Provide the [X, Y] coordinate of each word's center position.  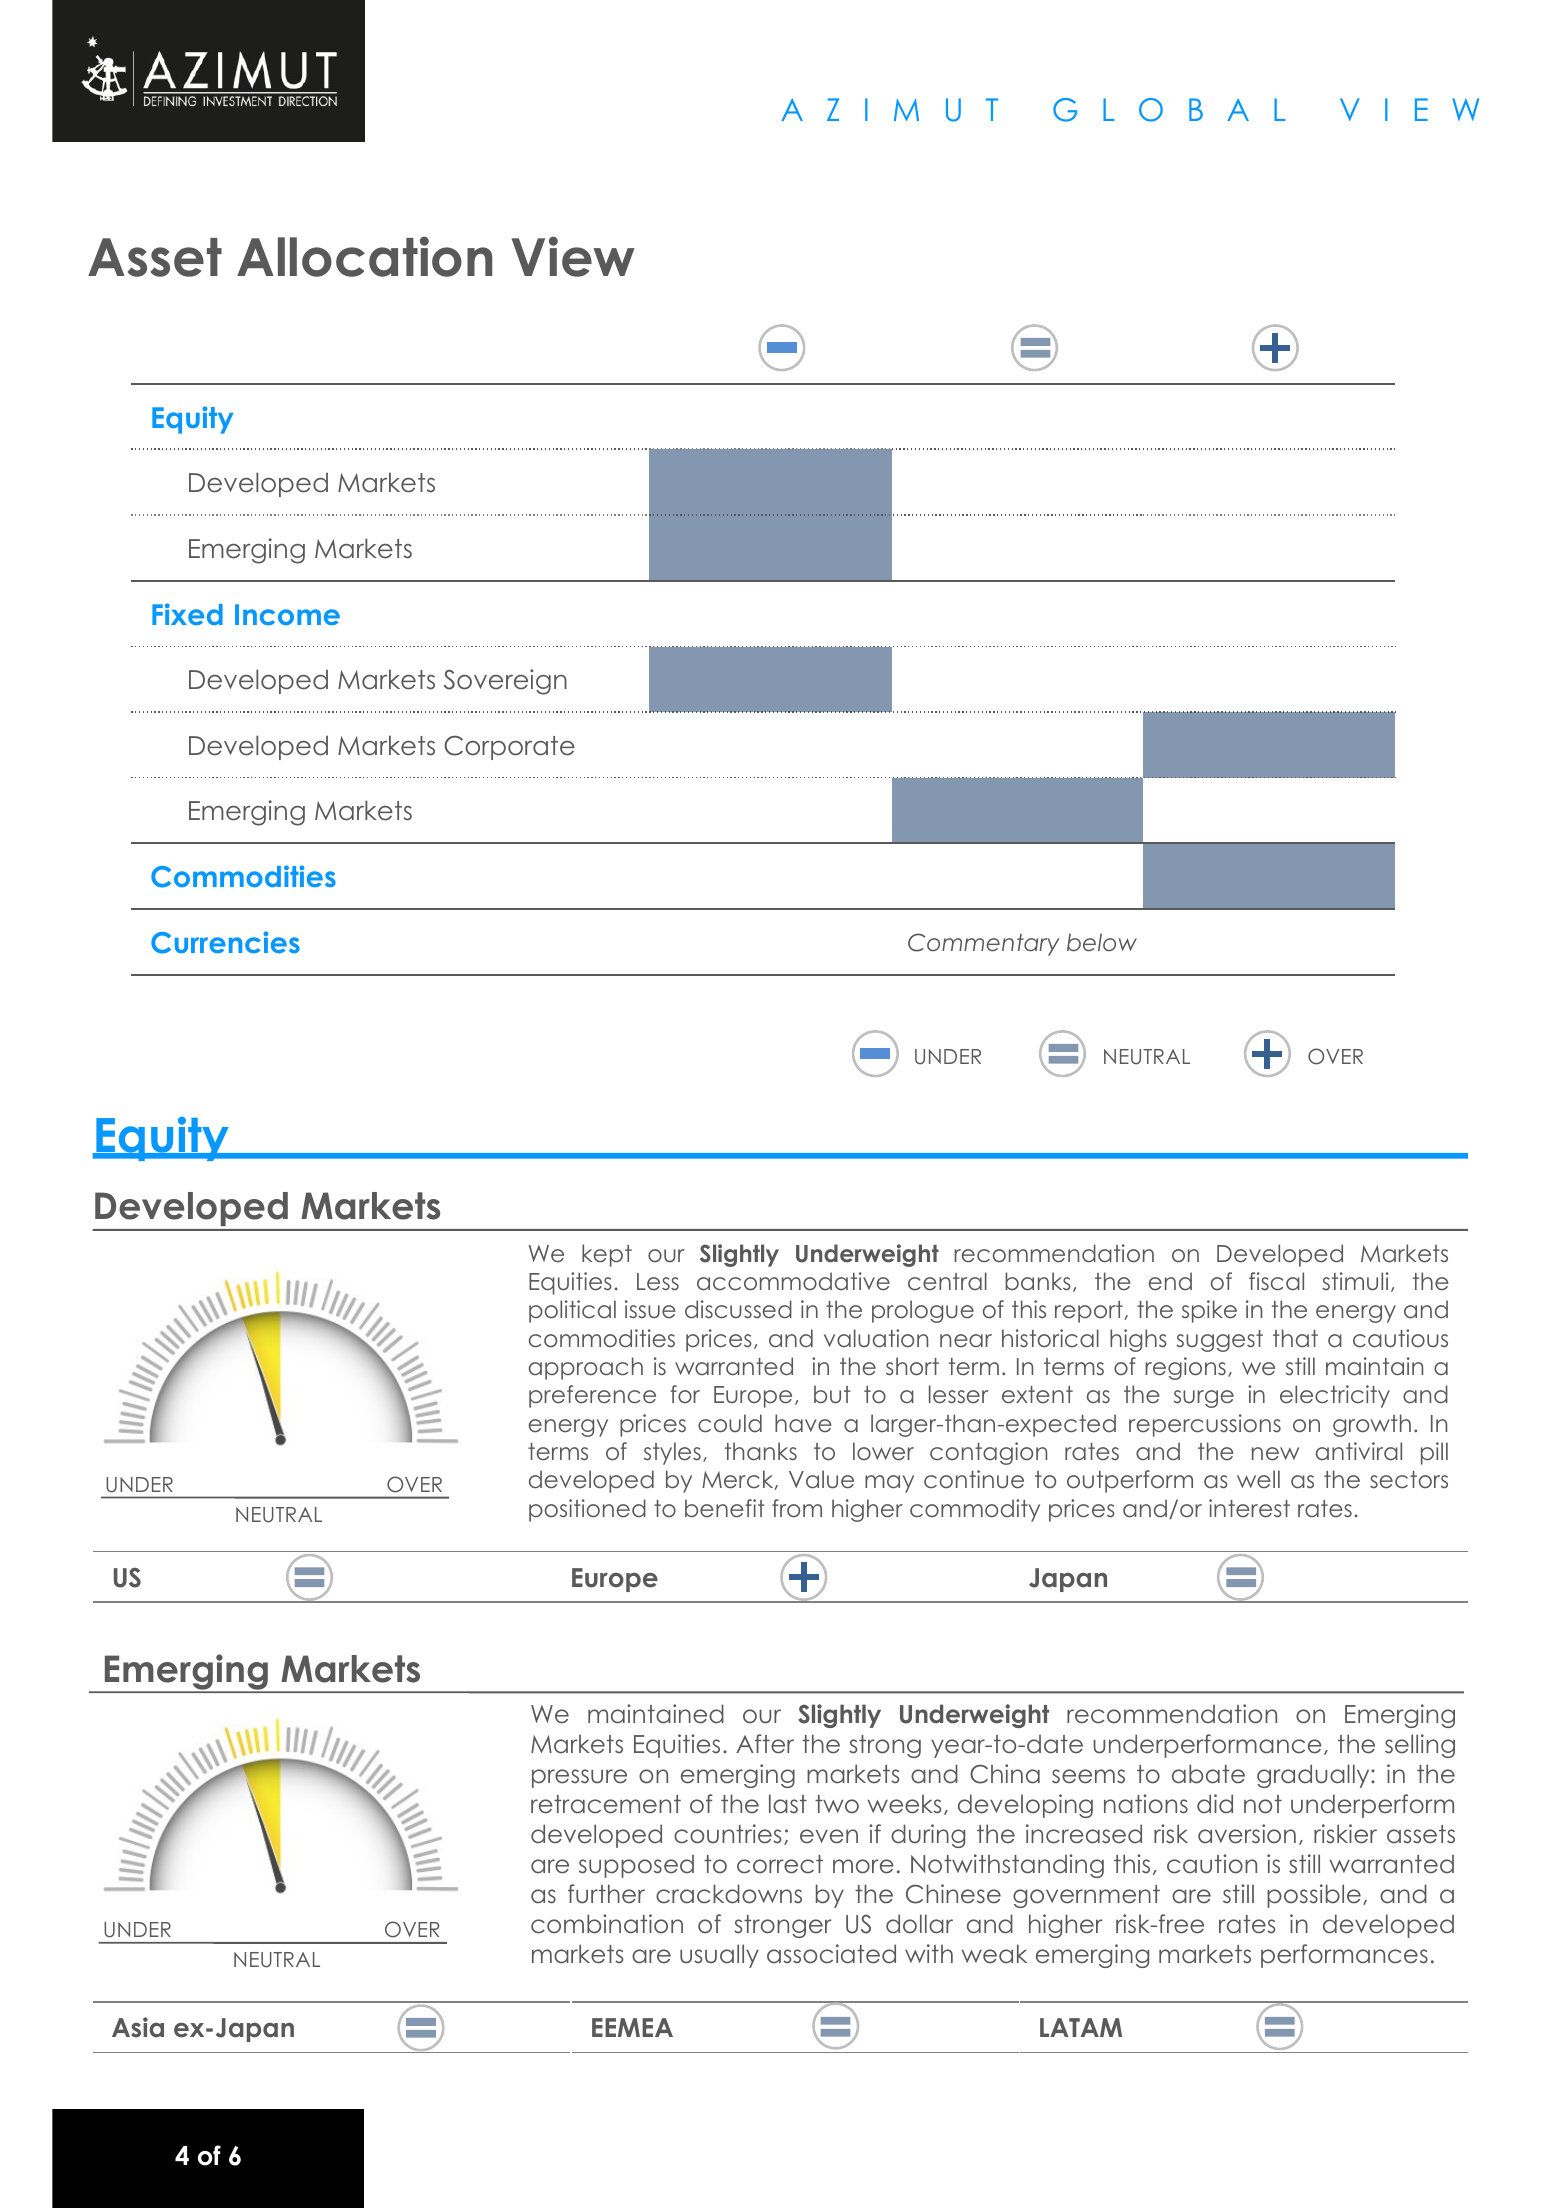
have [803, 1423]
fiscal [1276, 1281]
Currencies [225, 942]
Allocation [364, 256]
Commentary [983, 944]
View [573, 256]
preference [592, 1396]
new [1275, 1454]
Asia [138, 2027]
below [1102, 942]
